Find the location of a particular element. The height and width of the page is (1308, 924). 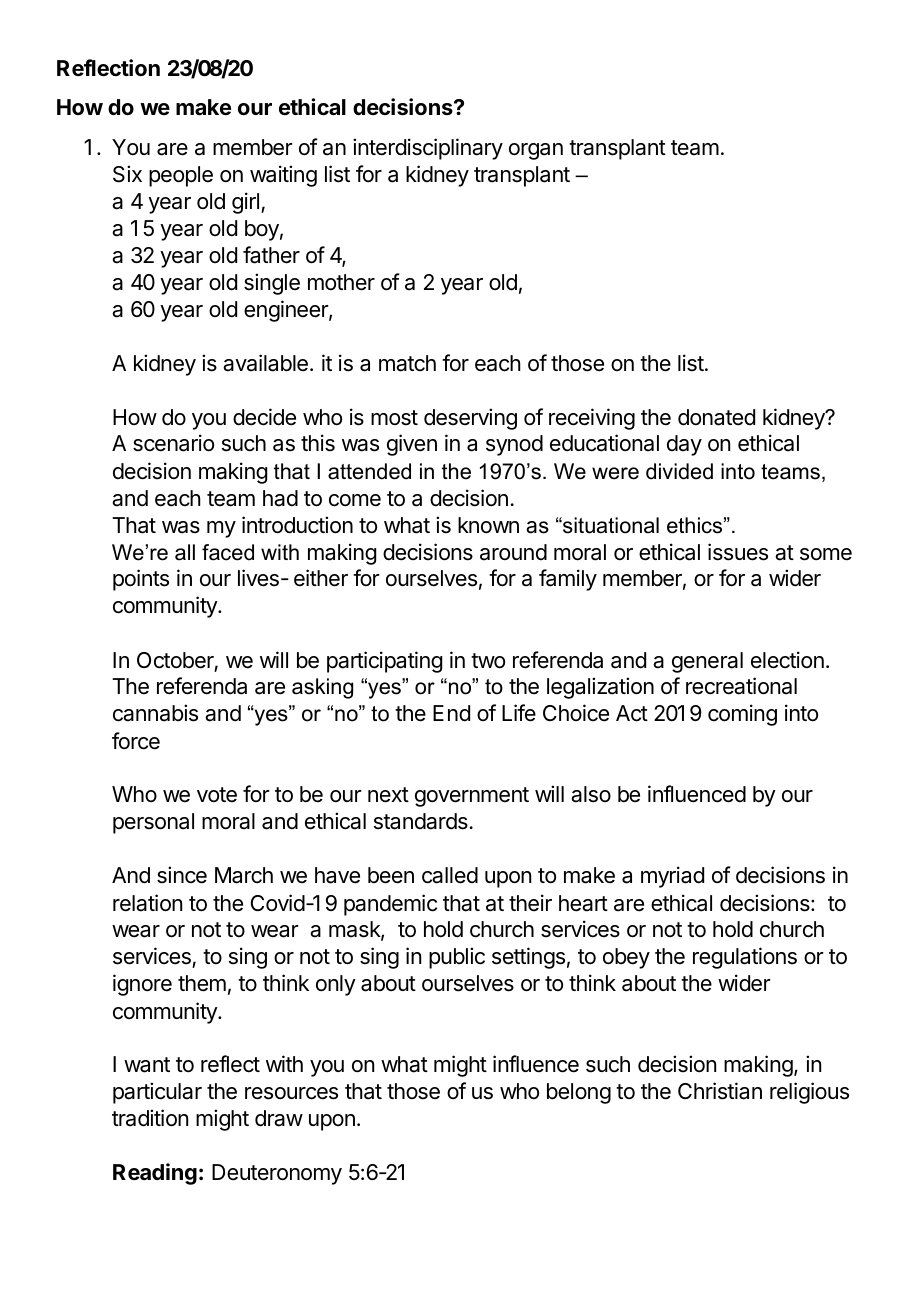

people is located at coordinates (181, 176).
